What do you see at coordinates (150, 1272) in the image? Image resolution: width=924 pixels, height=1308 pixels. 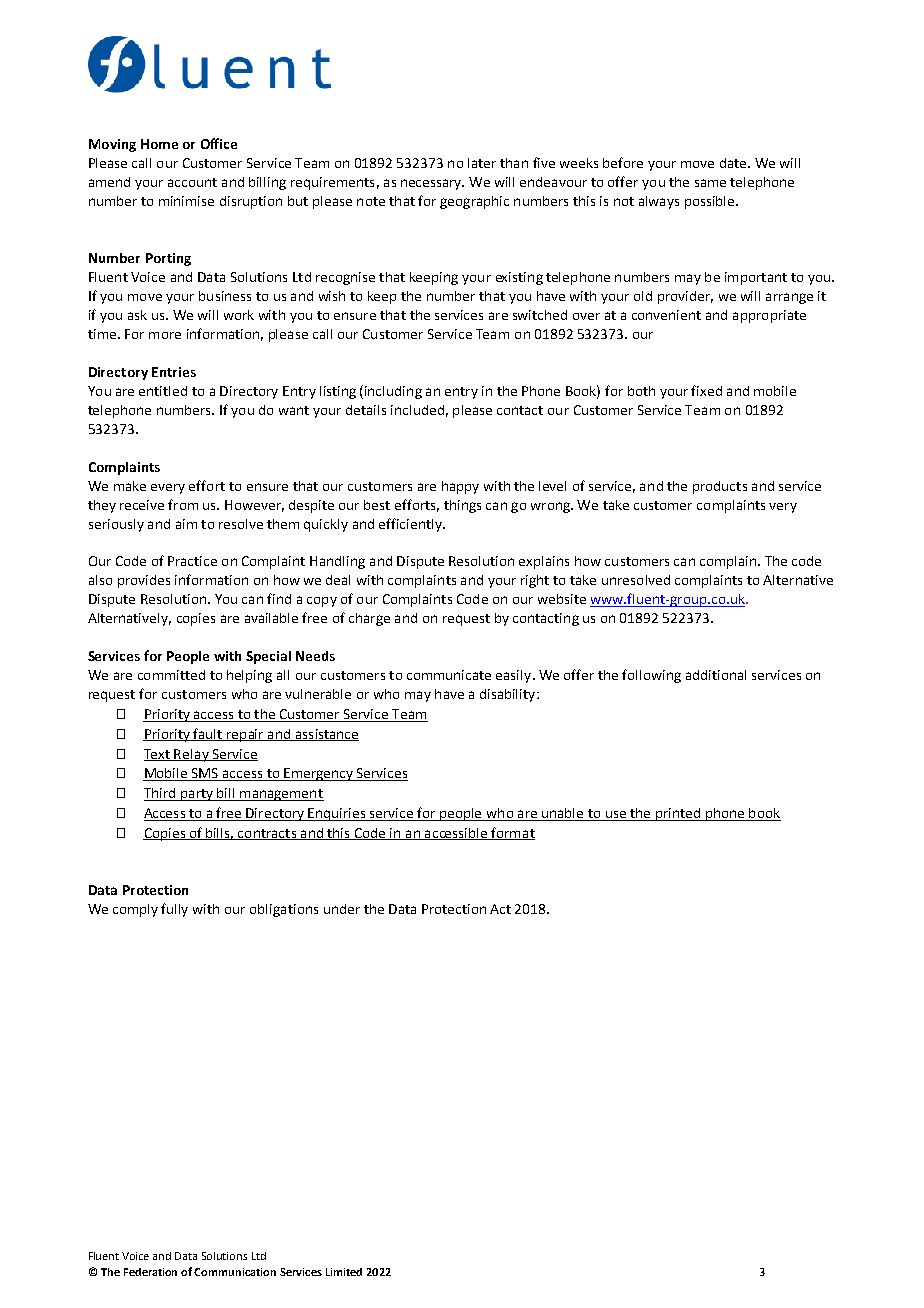 I see `Federation` at bounding box center [150, 1272].
